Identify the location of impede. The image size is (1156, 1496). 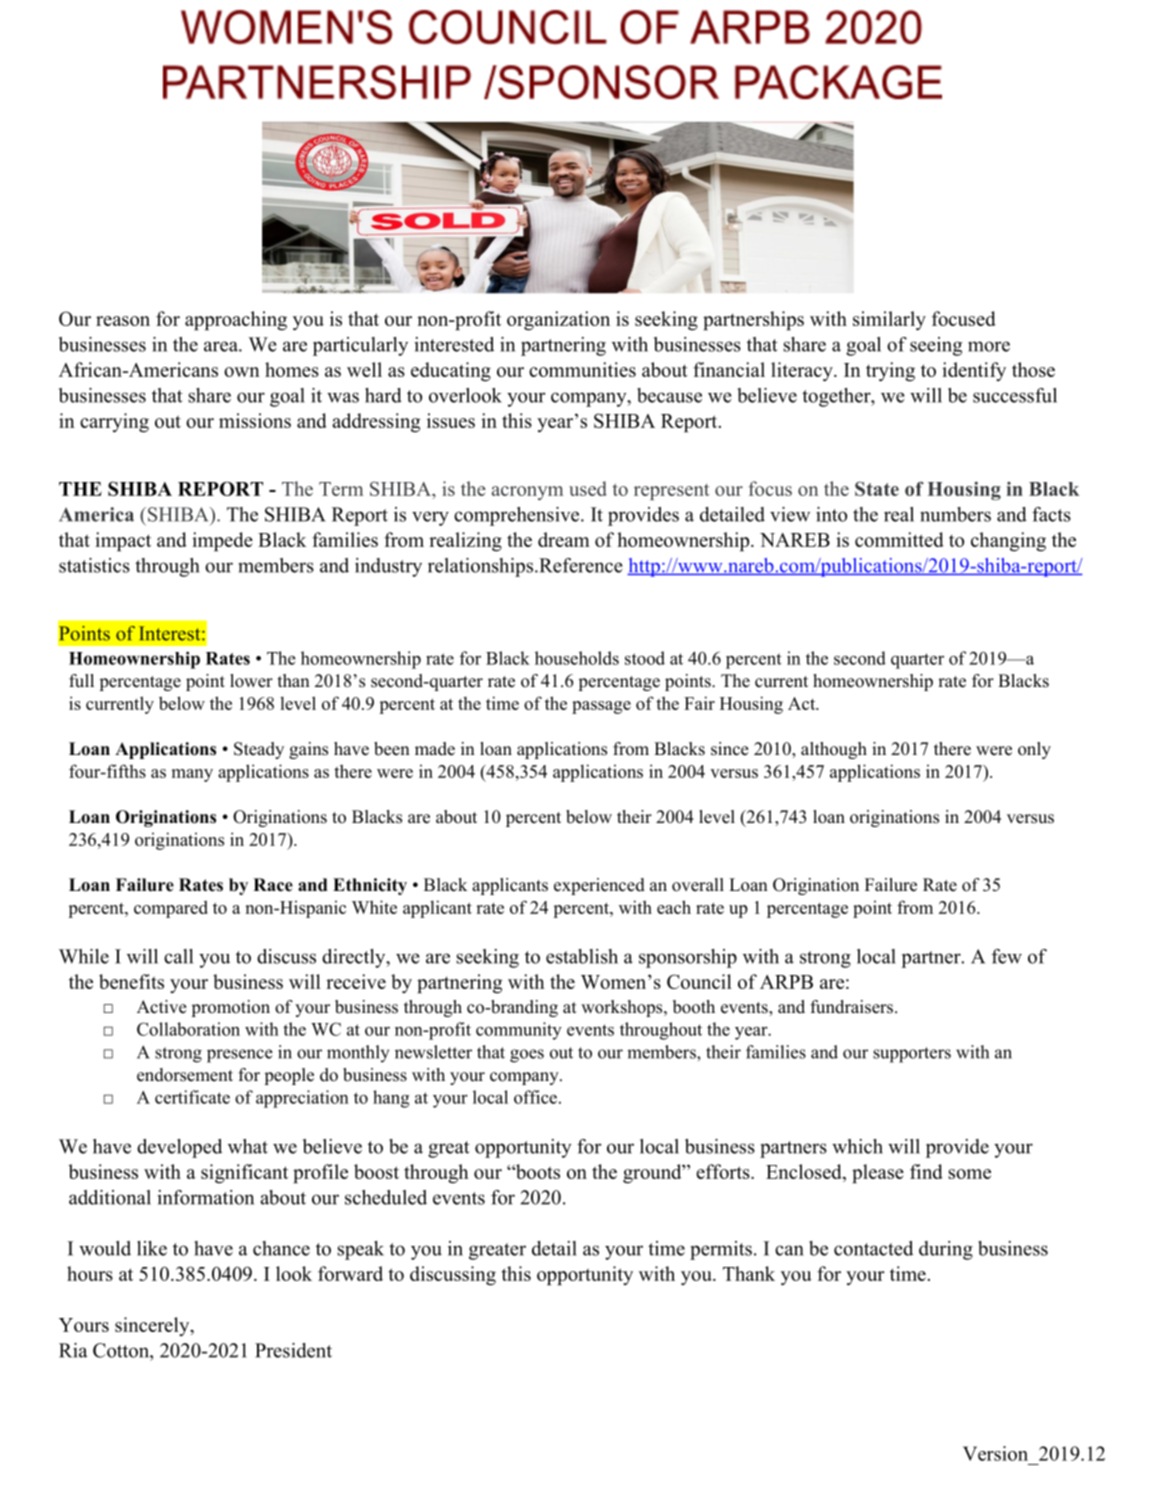
(222, 541).
